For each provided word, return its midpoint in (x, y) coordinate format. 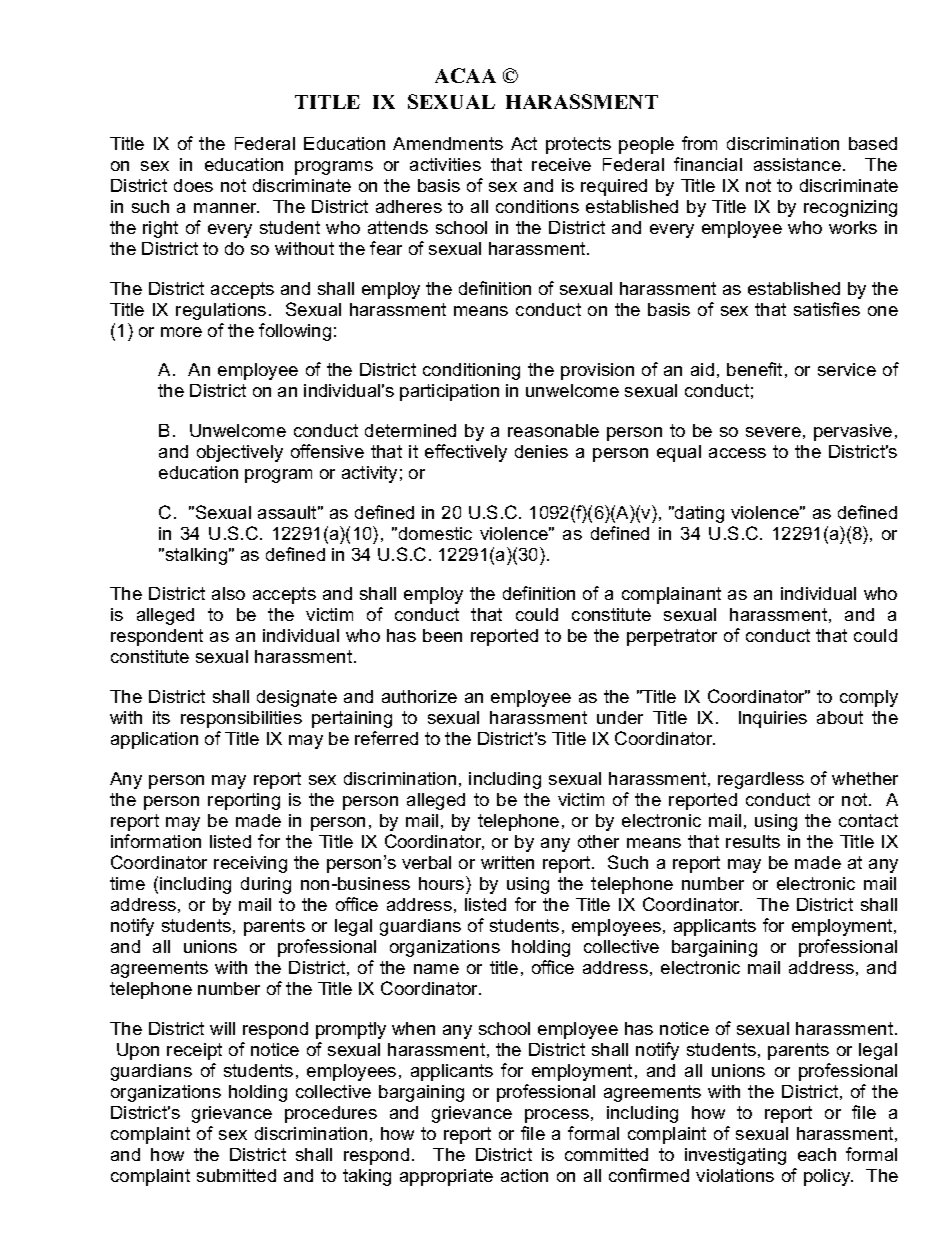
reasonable (553, 430)
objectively (240, 453)
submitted (236, 1175)
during (266, 885)
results (753, 841)
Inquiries (773, 719)
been (442, 635)
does (193, 185)
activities (445, 164)
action (524, 1175)
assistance (797, 164)
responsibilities (241, 719)
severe (773, 432)
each (817, 1154)
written (507, 862)
